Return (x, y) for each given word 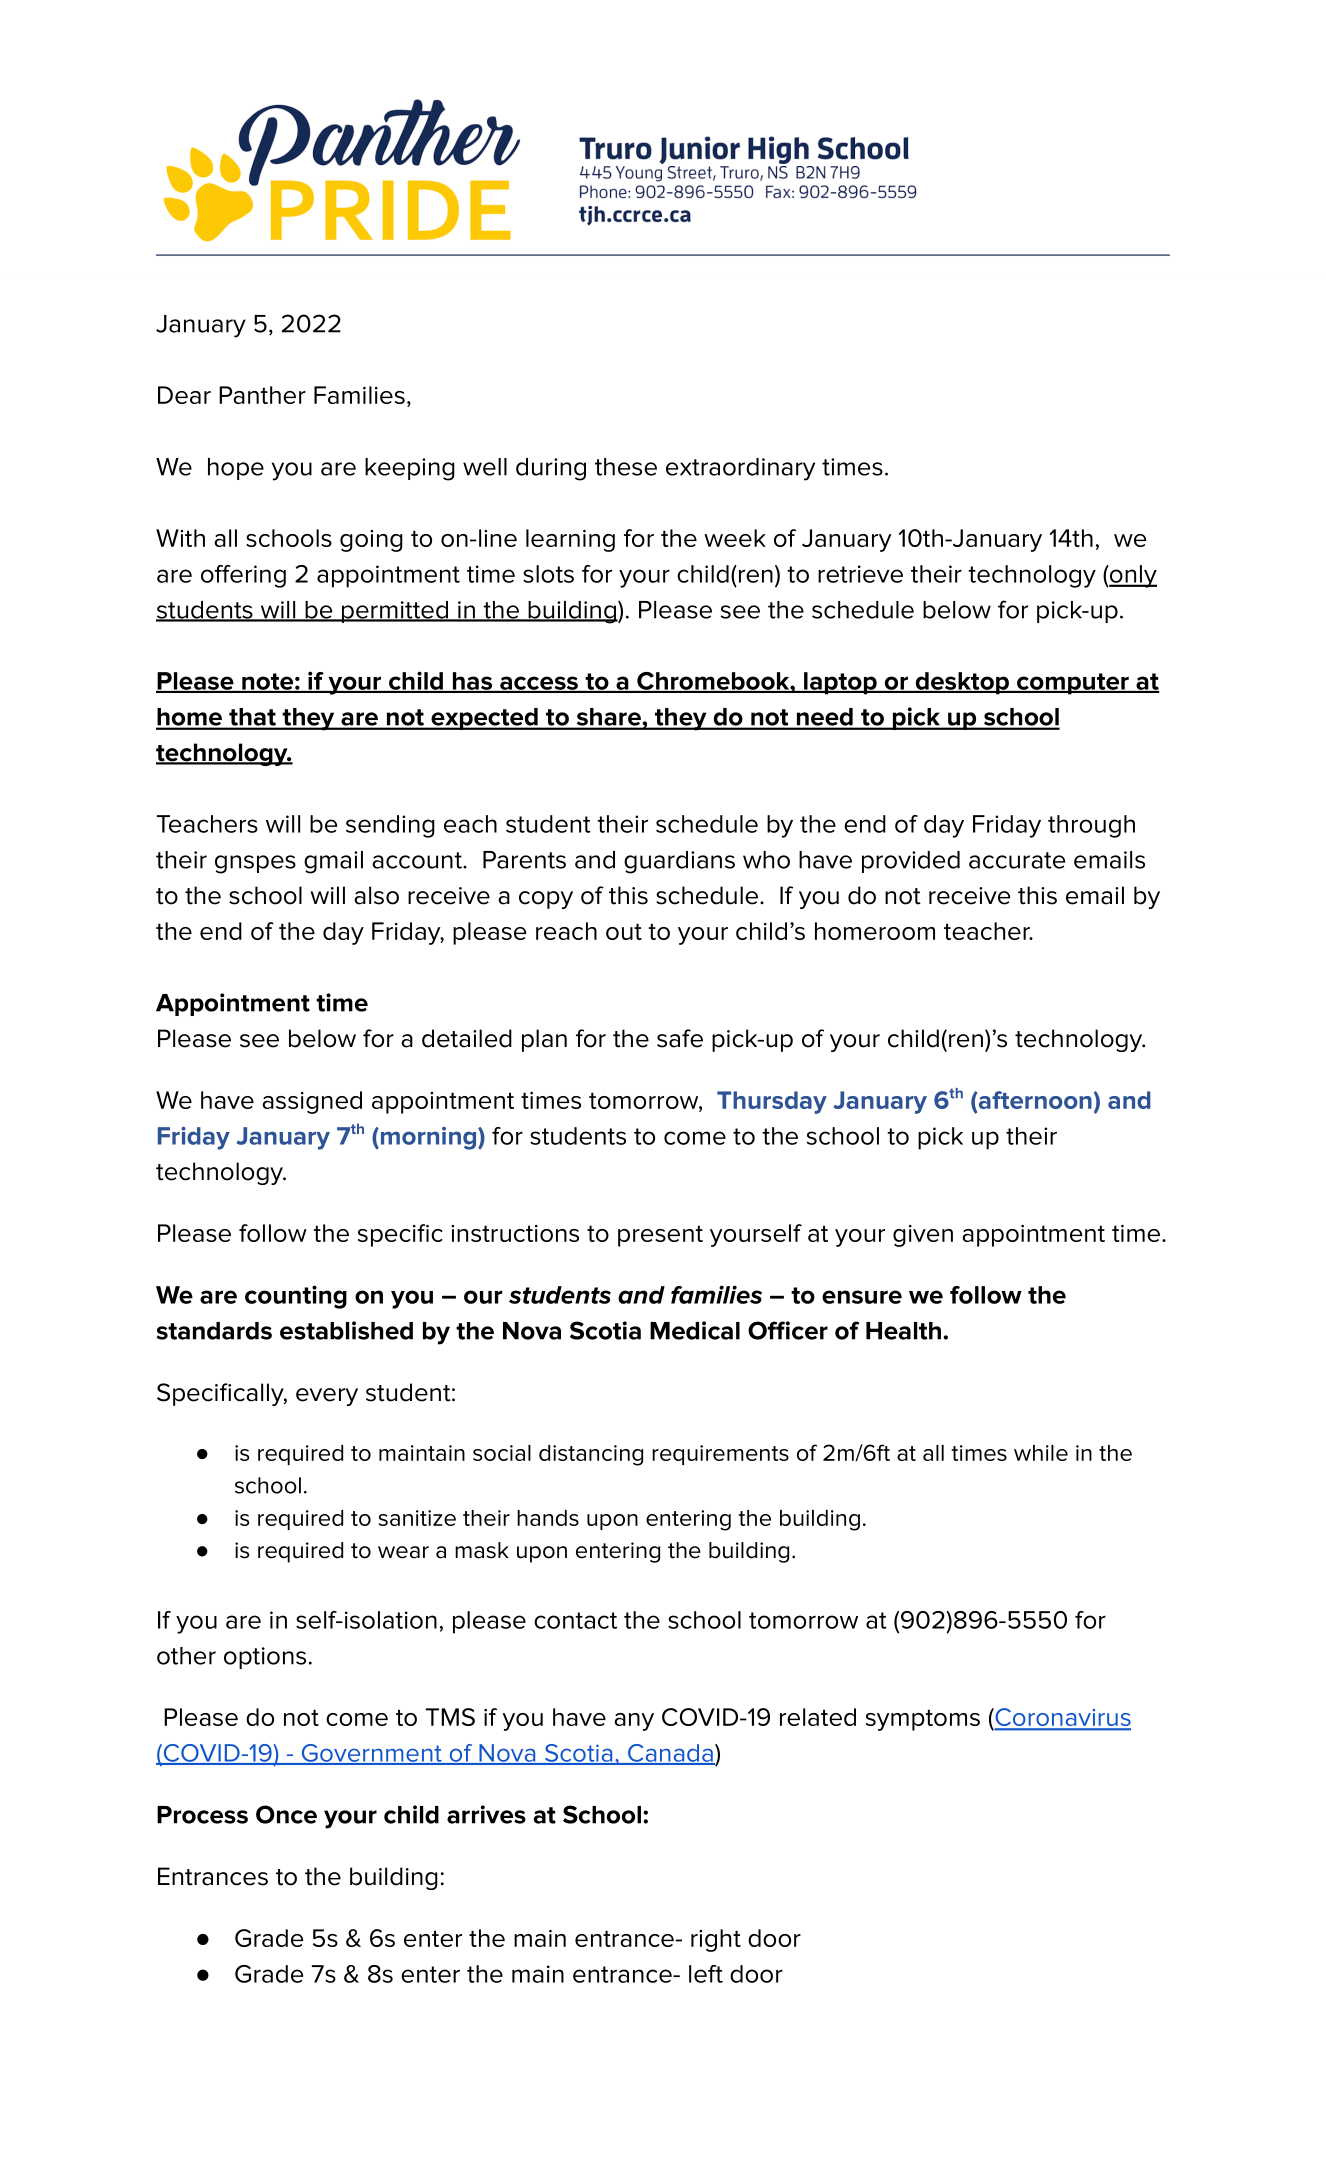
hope (236, 469)
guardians (679, 862)
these (626, 467)
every (327, 1397)
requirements (720, 1455)
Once (286, 1814)
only (1132, 576)
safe (680, 1038)
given (923, 1236)
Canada (670, 1754)
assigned (312, 1102)
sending (390, 826)
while (1041, 1453)
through (1091, 826)
